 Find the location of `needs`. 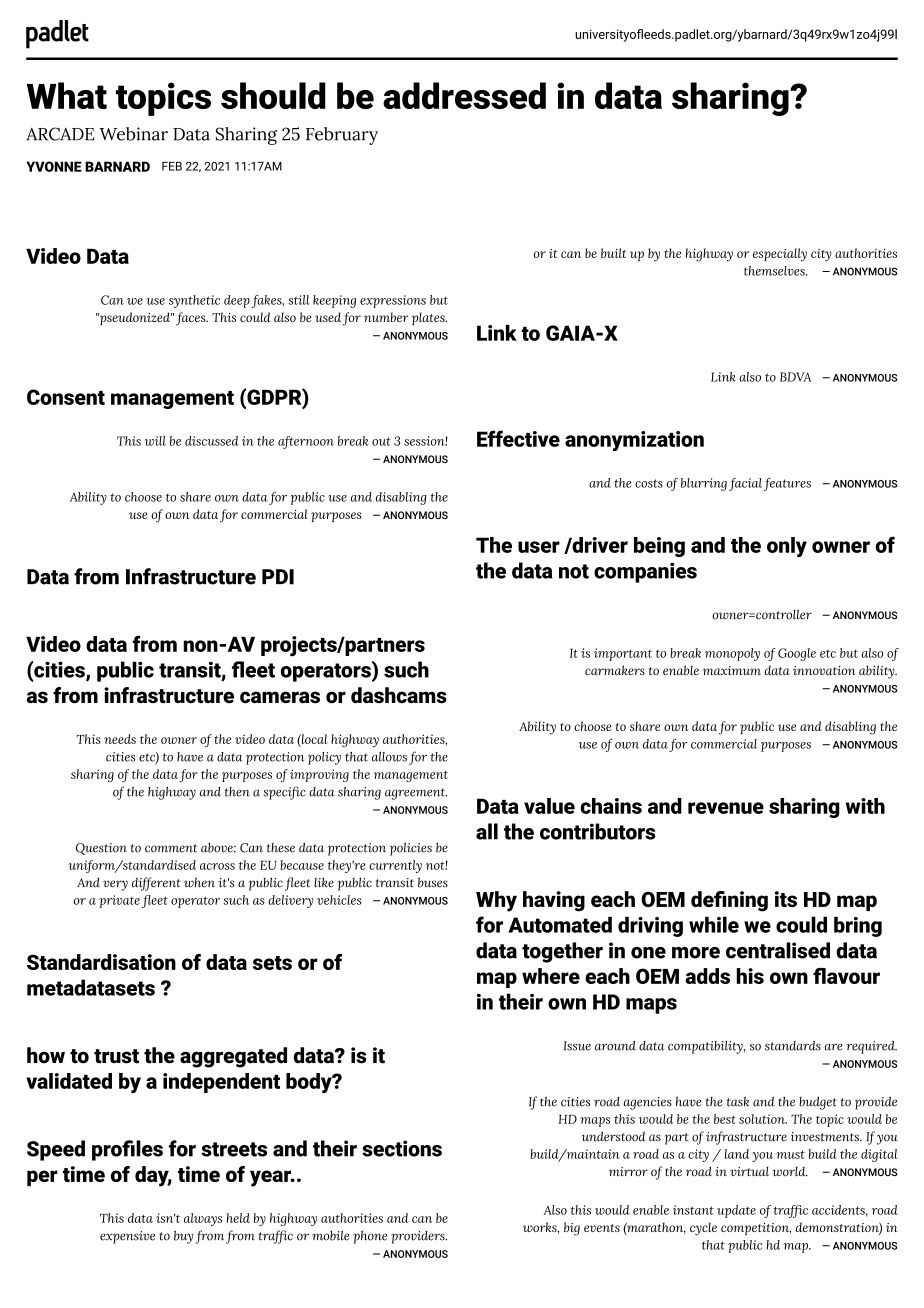

needs is located at coordinates (120, 739).
